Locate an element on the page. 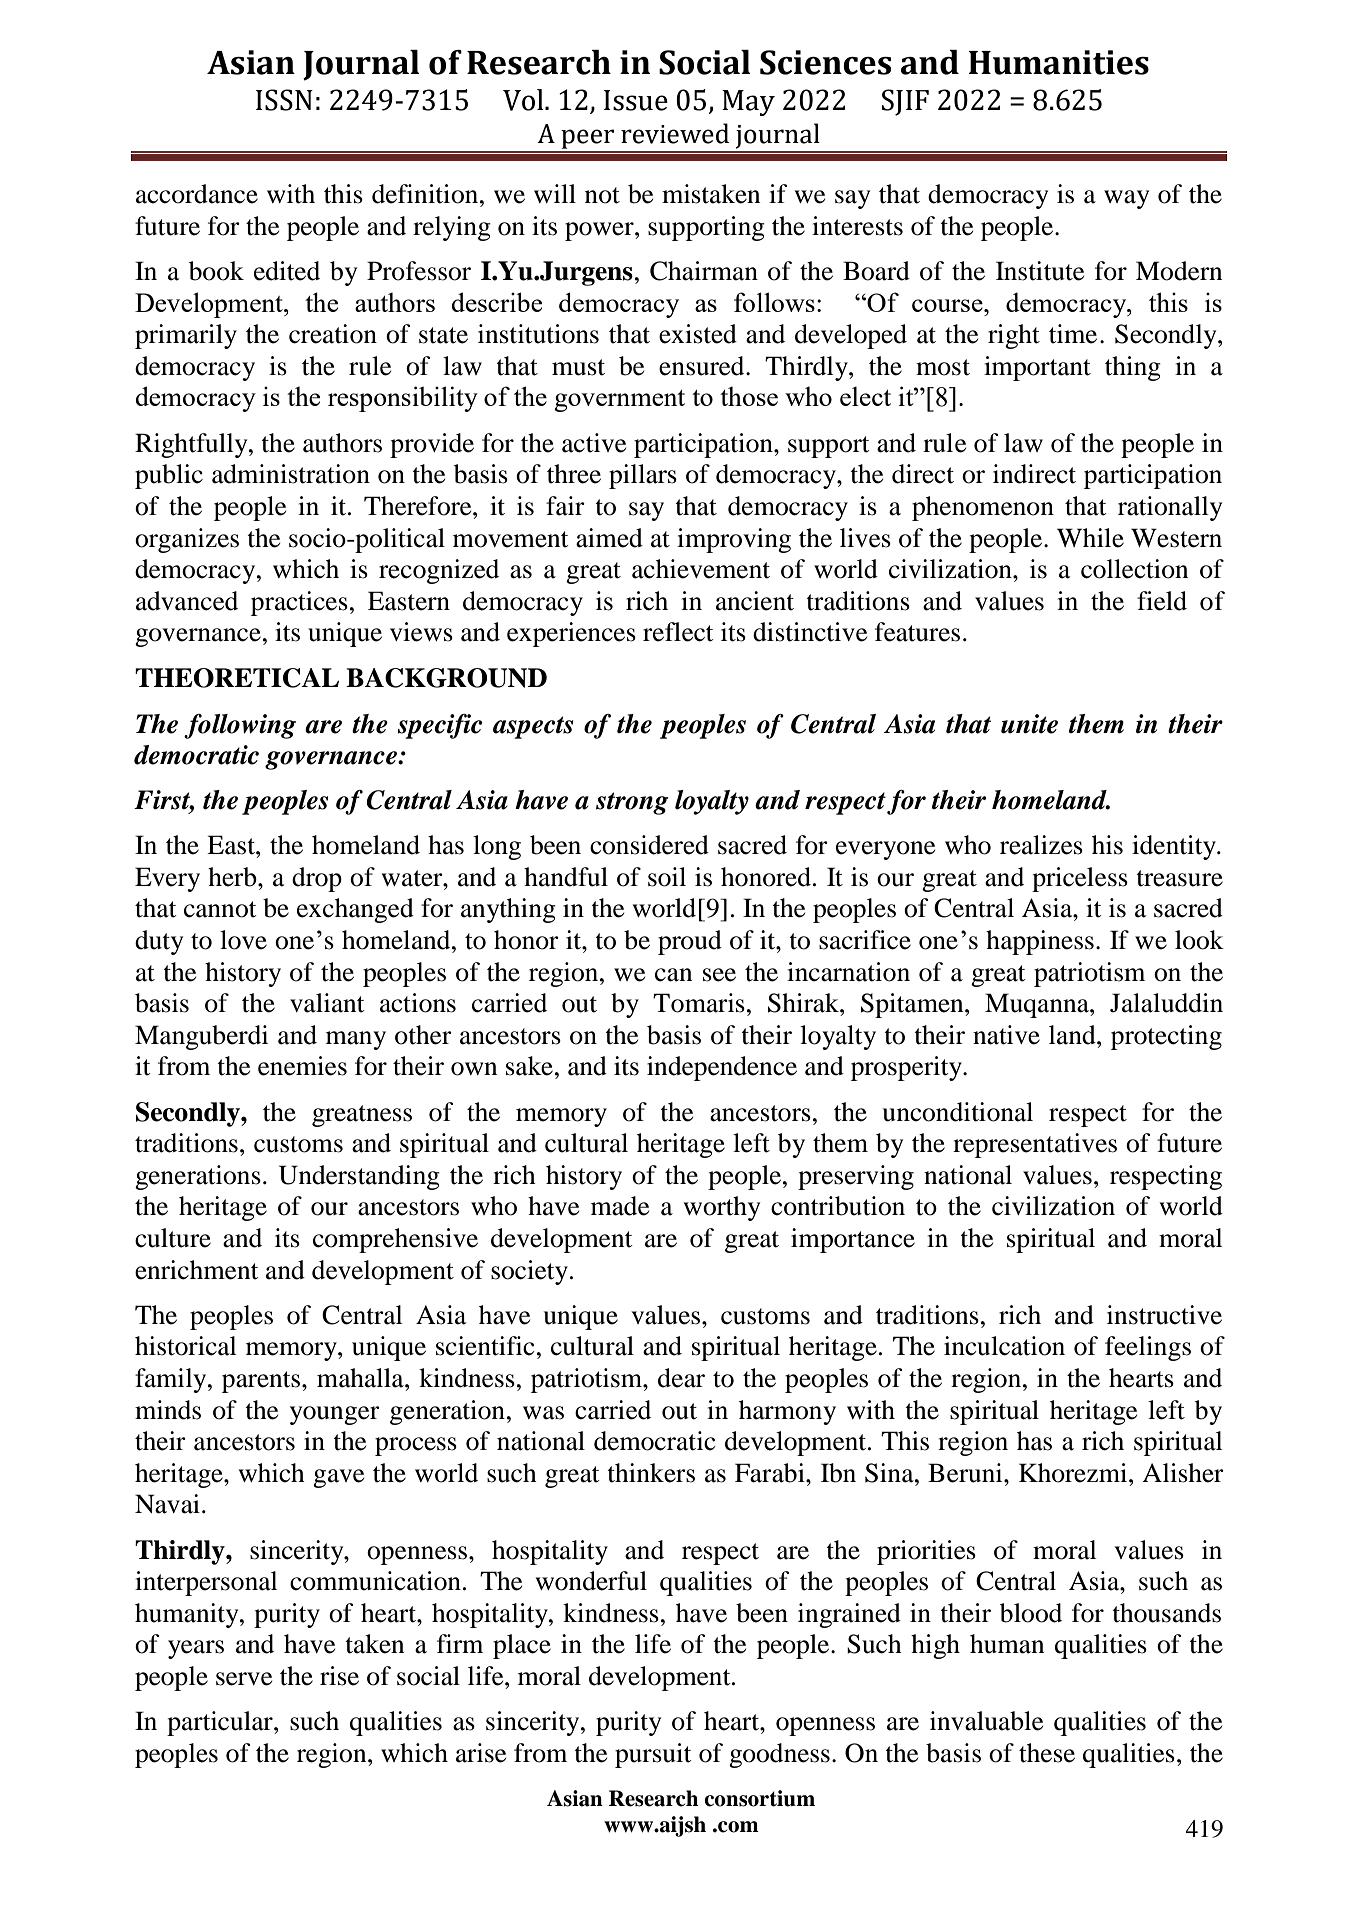 The width and height of the document is (1363, 1927). reviewed is located at coordinates (675, 133).
